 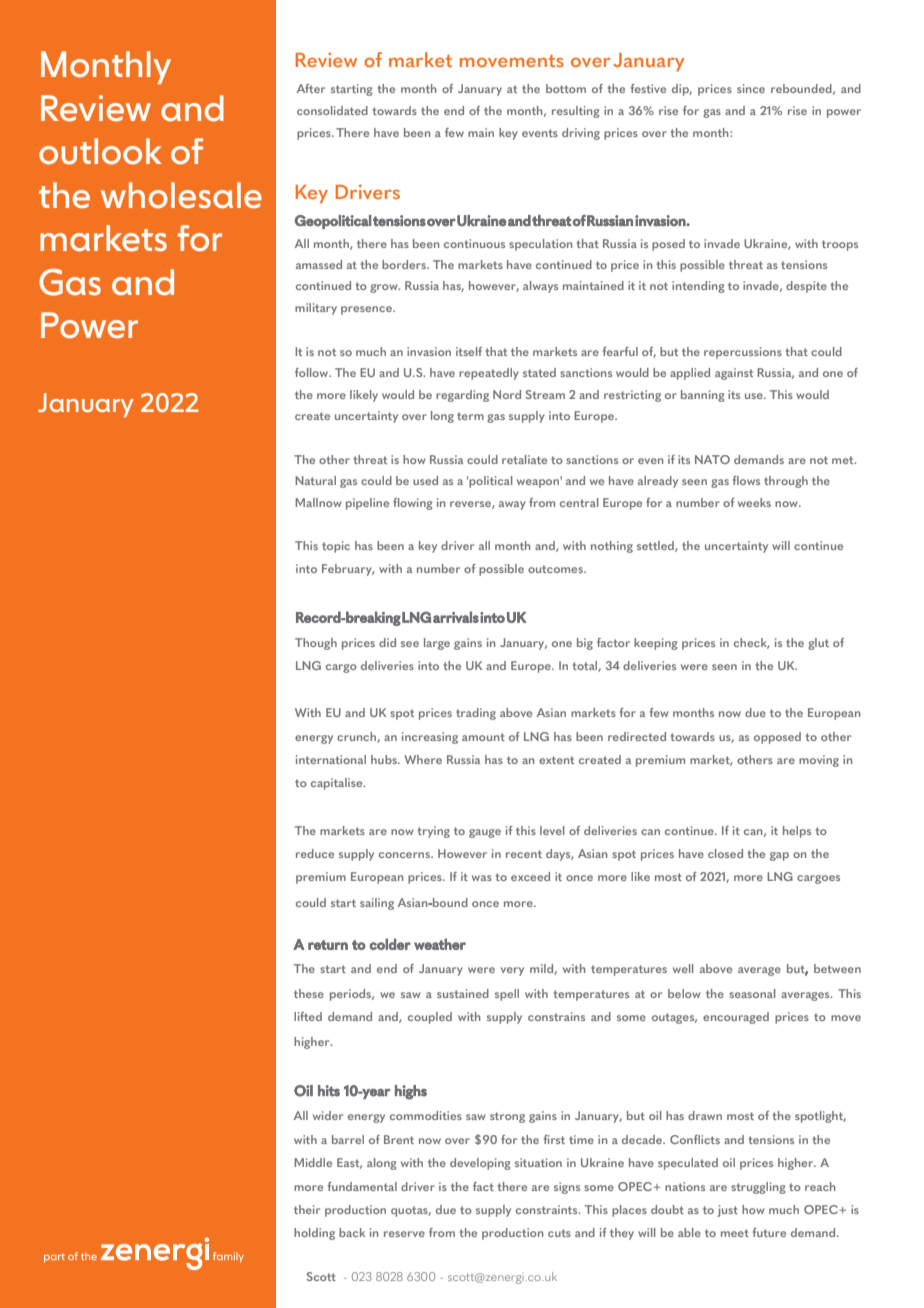 What do you see at coordinates (480, 1164) in the document?
I see `developing` at bounding box center [480, 1164].
